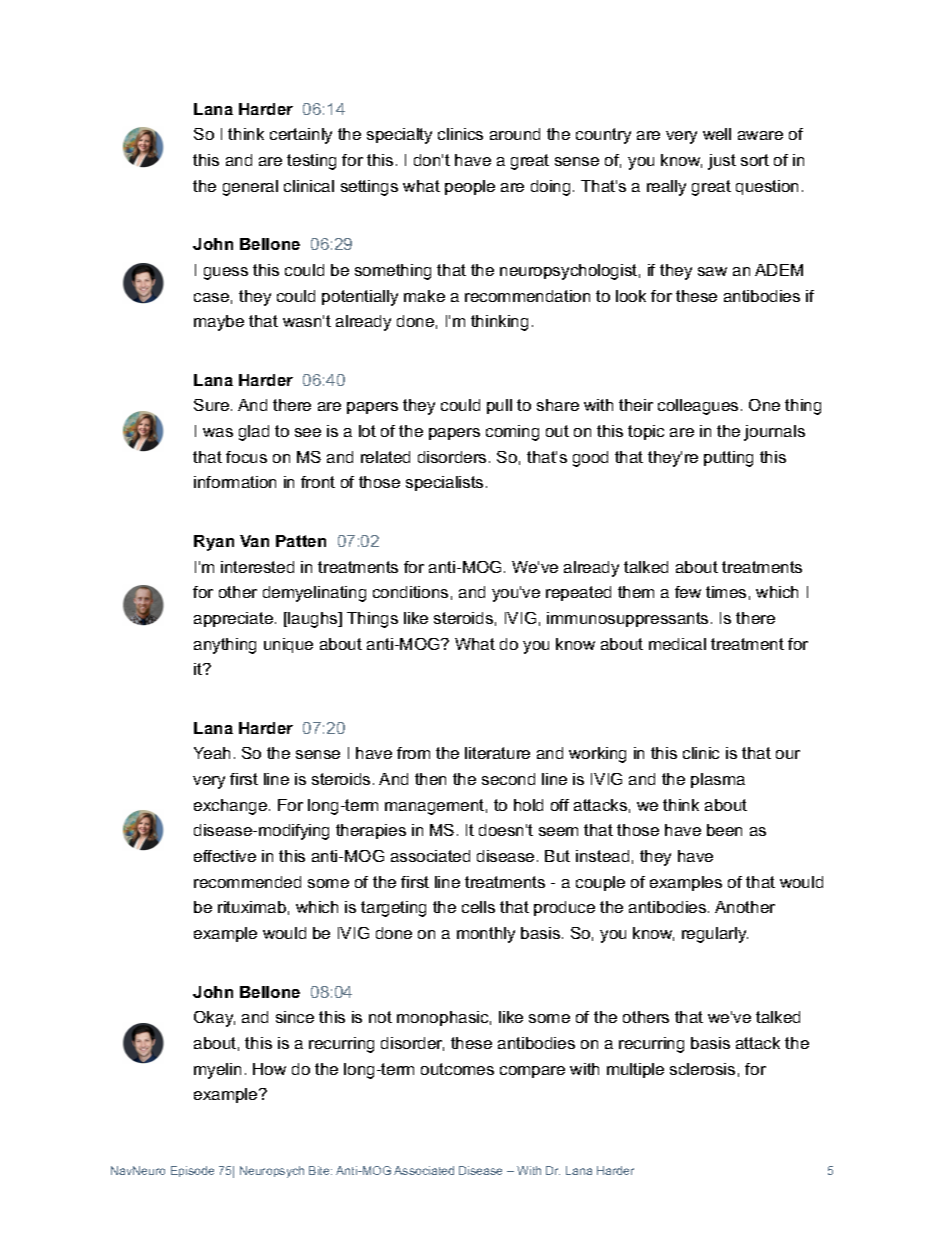  I want to click on recommended, so click(247, 882).
